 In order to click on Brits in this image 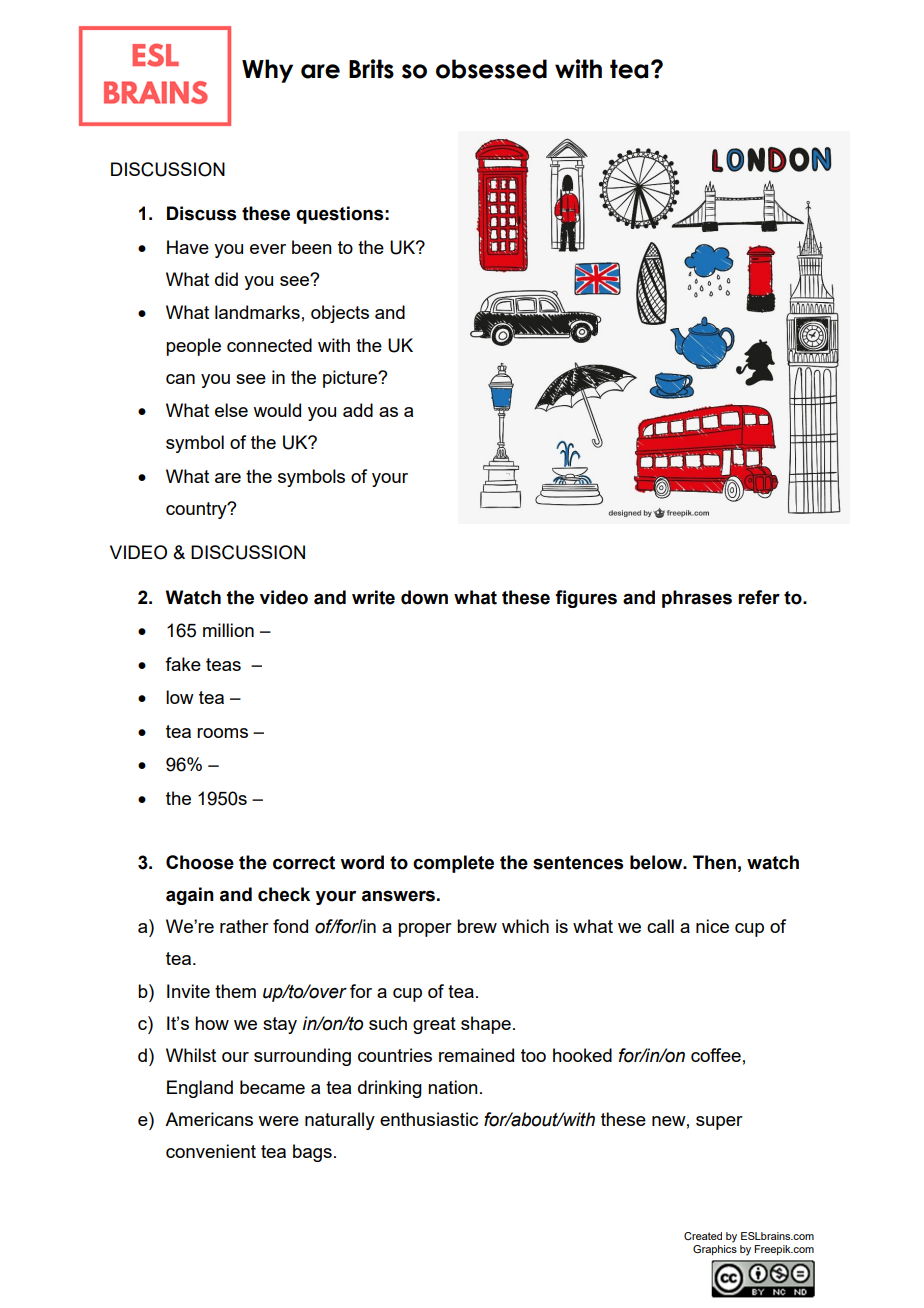, I will do `click(371, 69)`.
